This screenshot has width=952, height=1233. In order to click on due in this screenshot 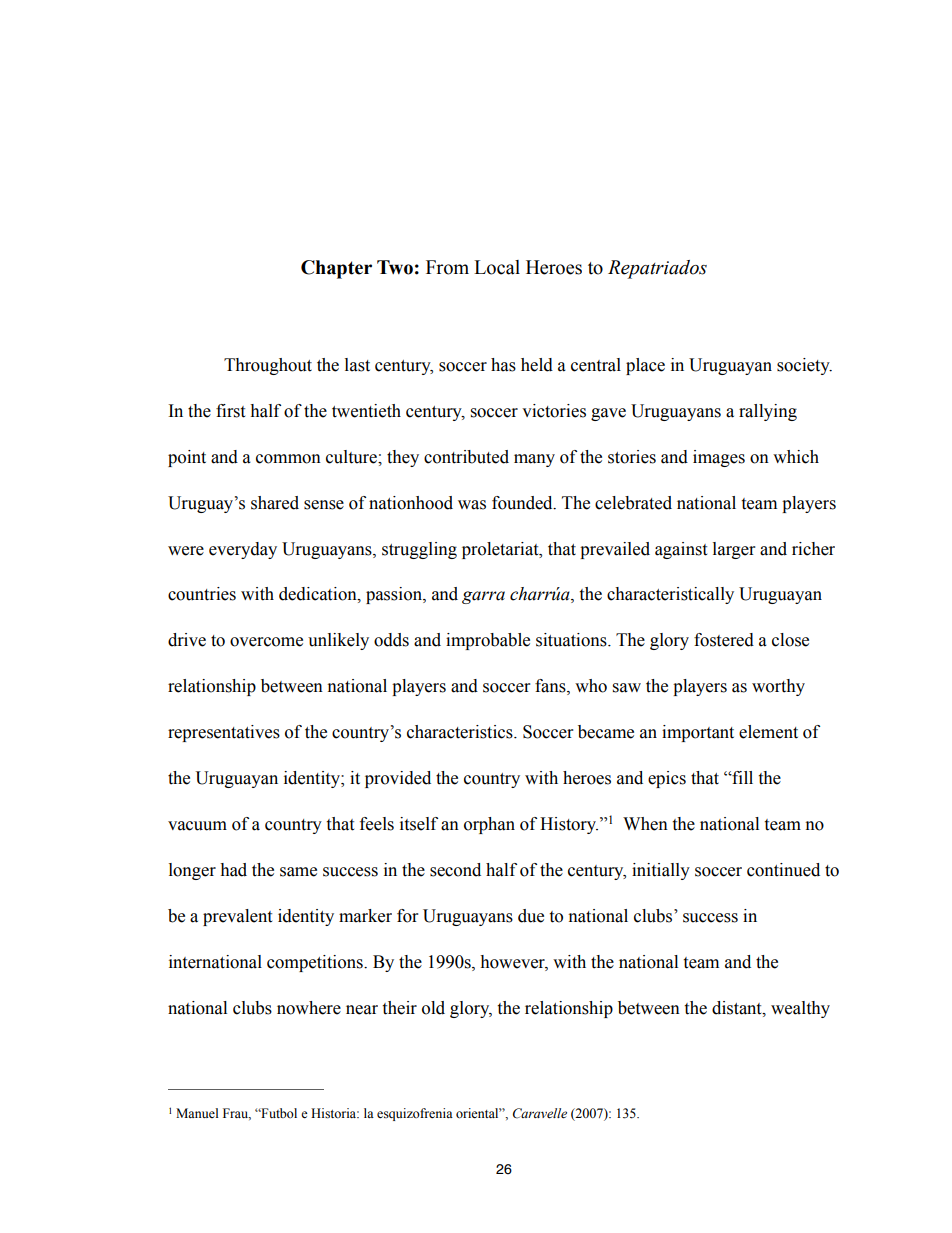, I will do `click(531, 916)`.
